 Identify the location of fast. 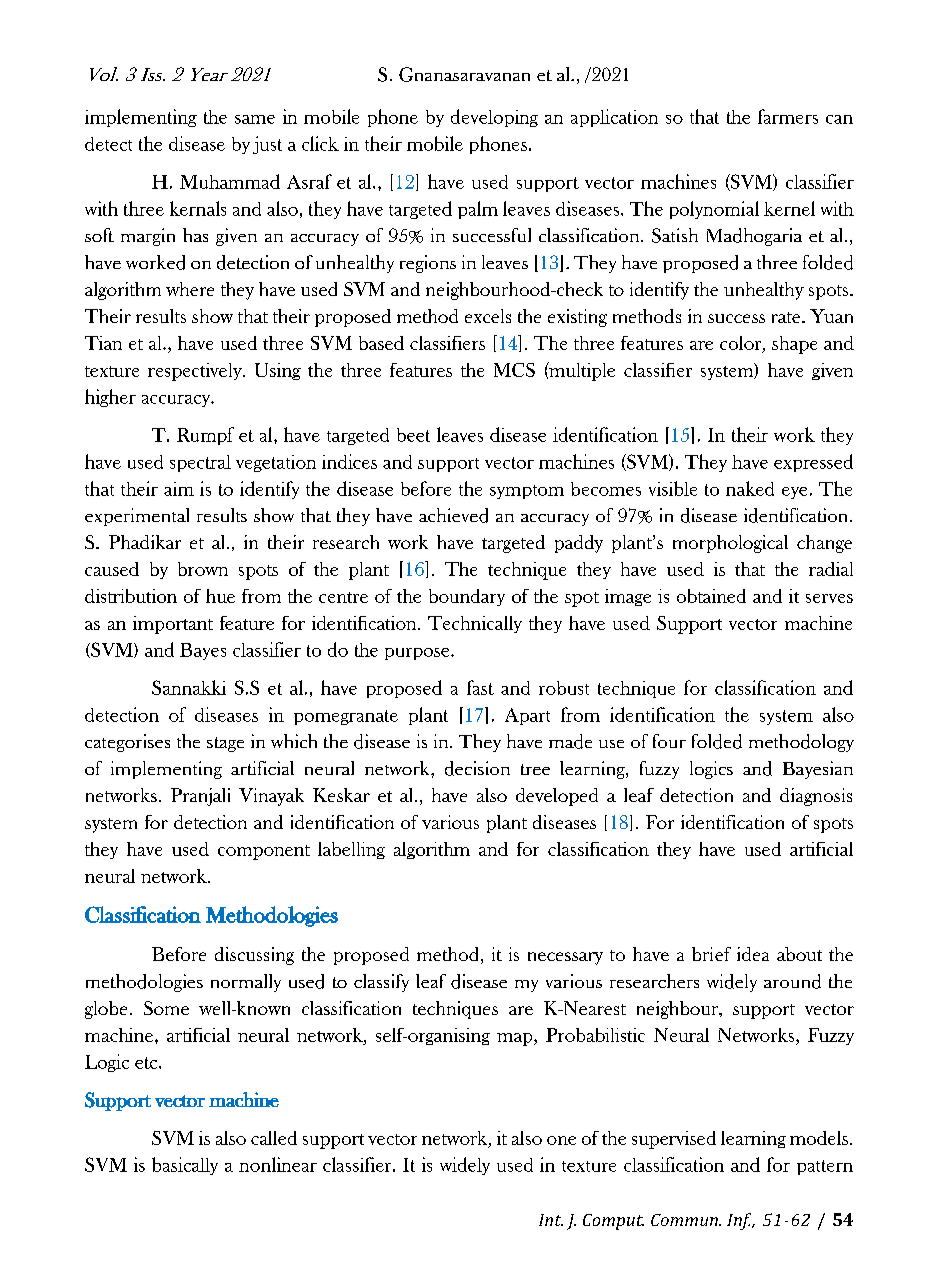
(480, 687).
